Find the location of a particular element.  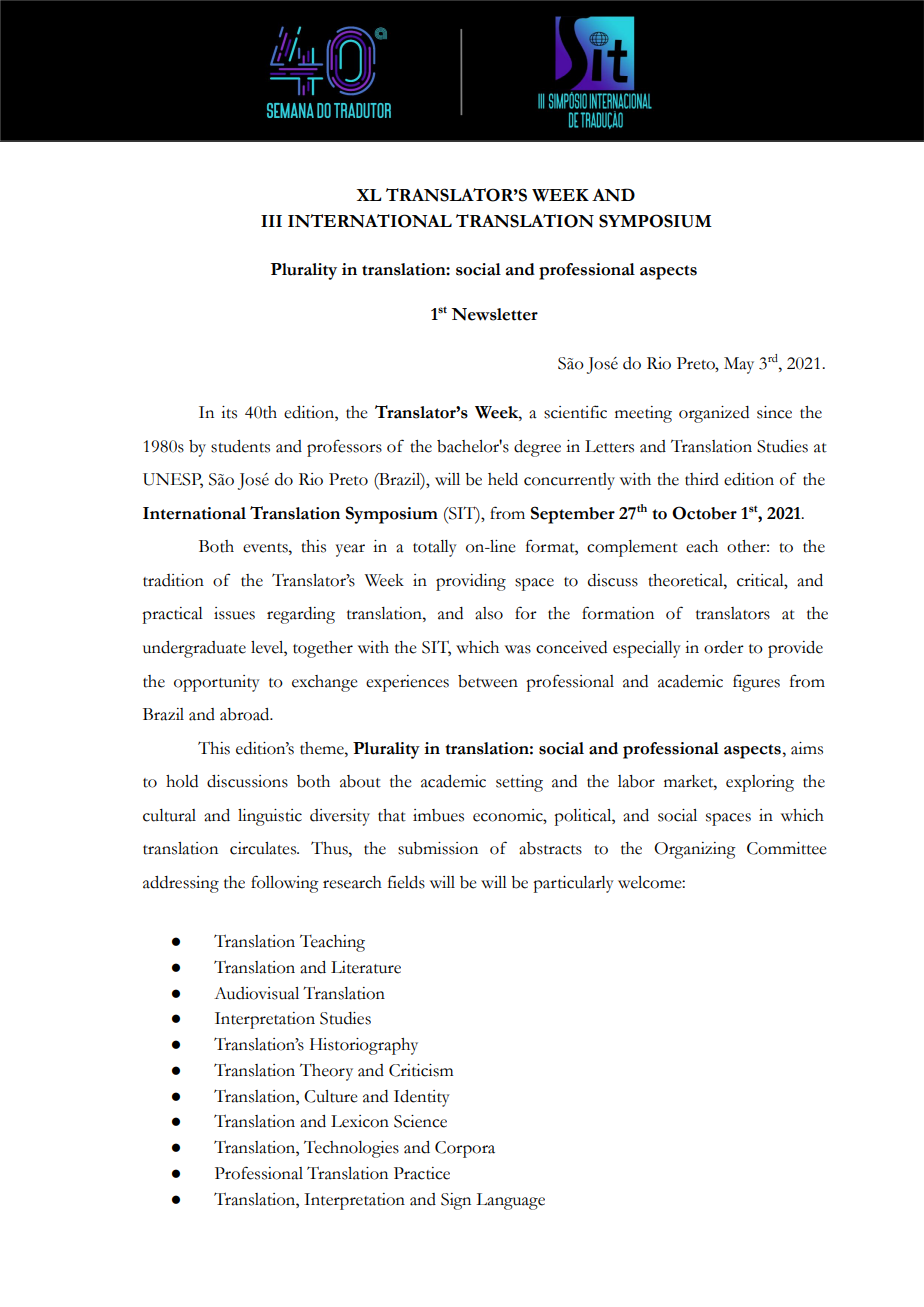

Technologies is located at coordinates (351, 1149).
